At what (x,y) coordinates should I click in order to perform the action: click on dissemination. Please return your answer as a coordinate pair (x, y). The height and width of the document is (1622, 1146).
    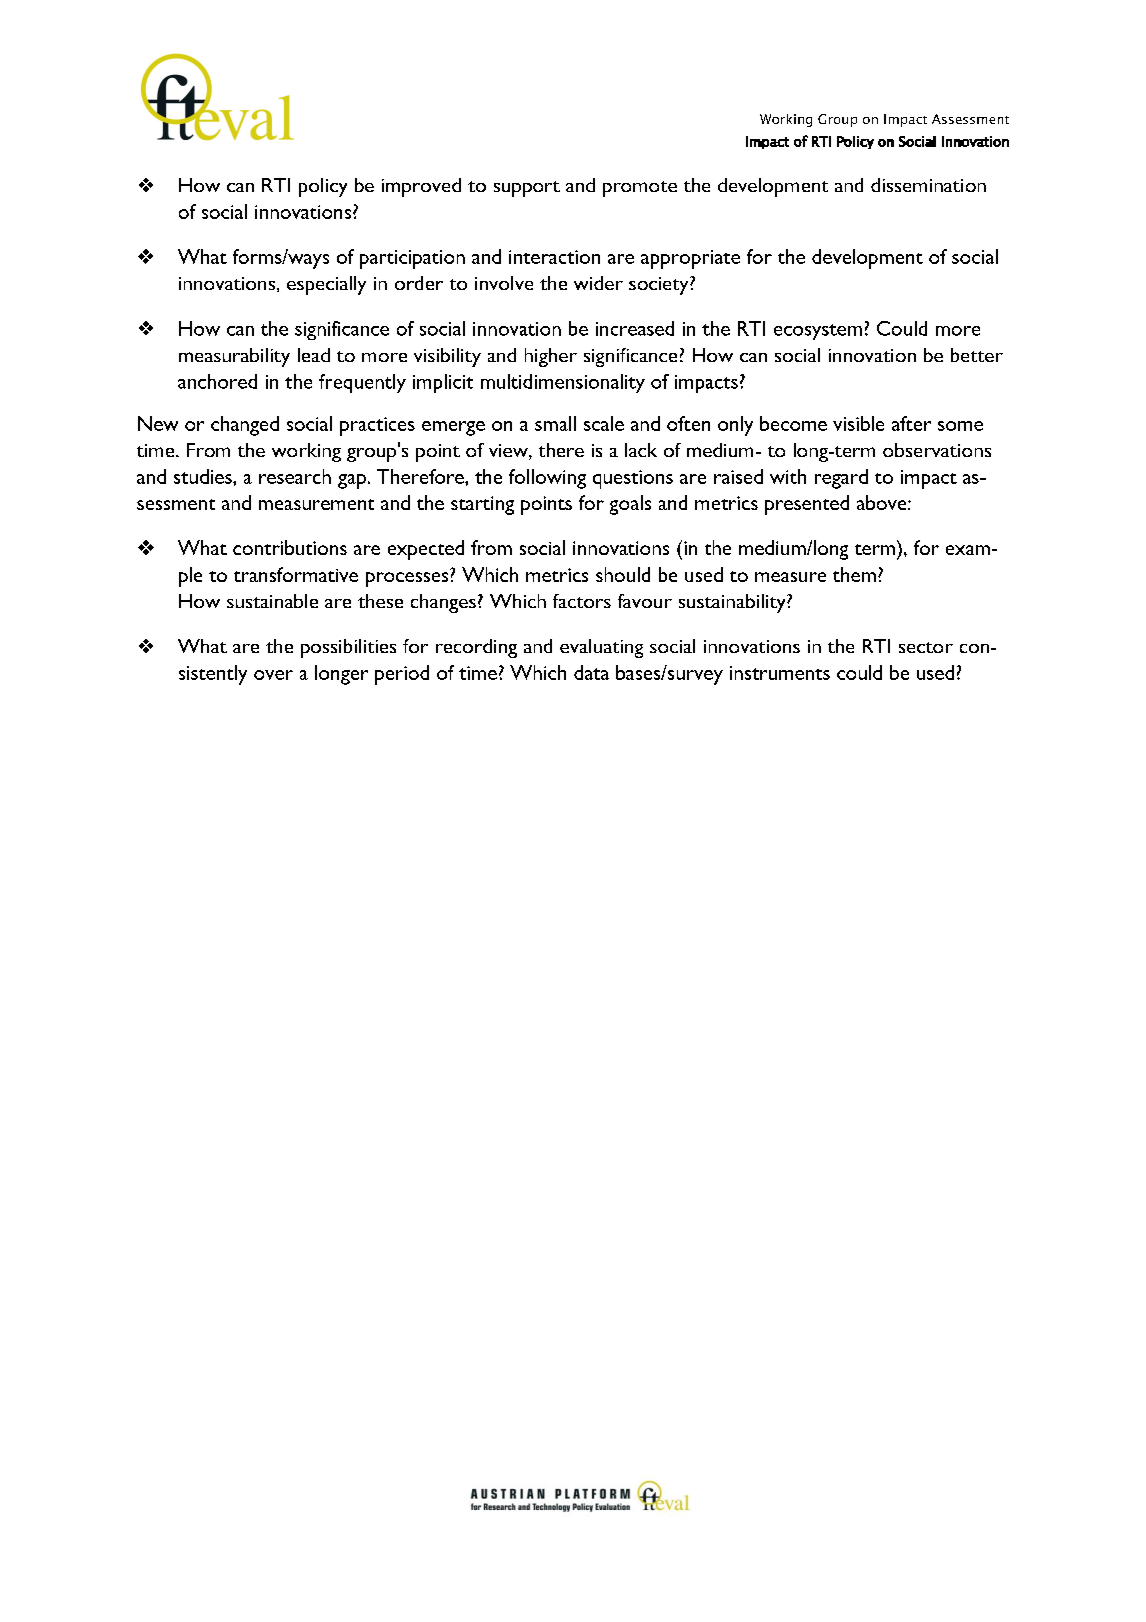
    Looking at the image, I should click on (928, 185).
